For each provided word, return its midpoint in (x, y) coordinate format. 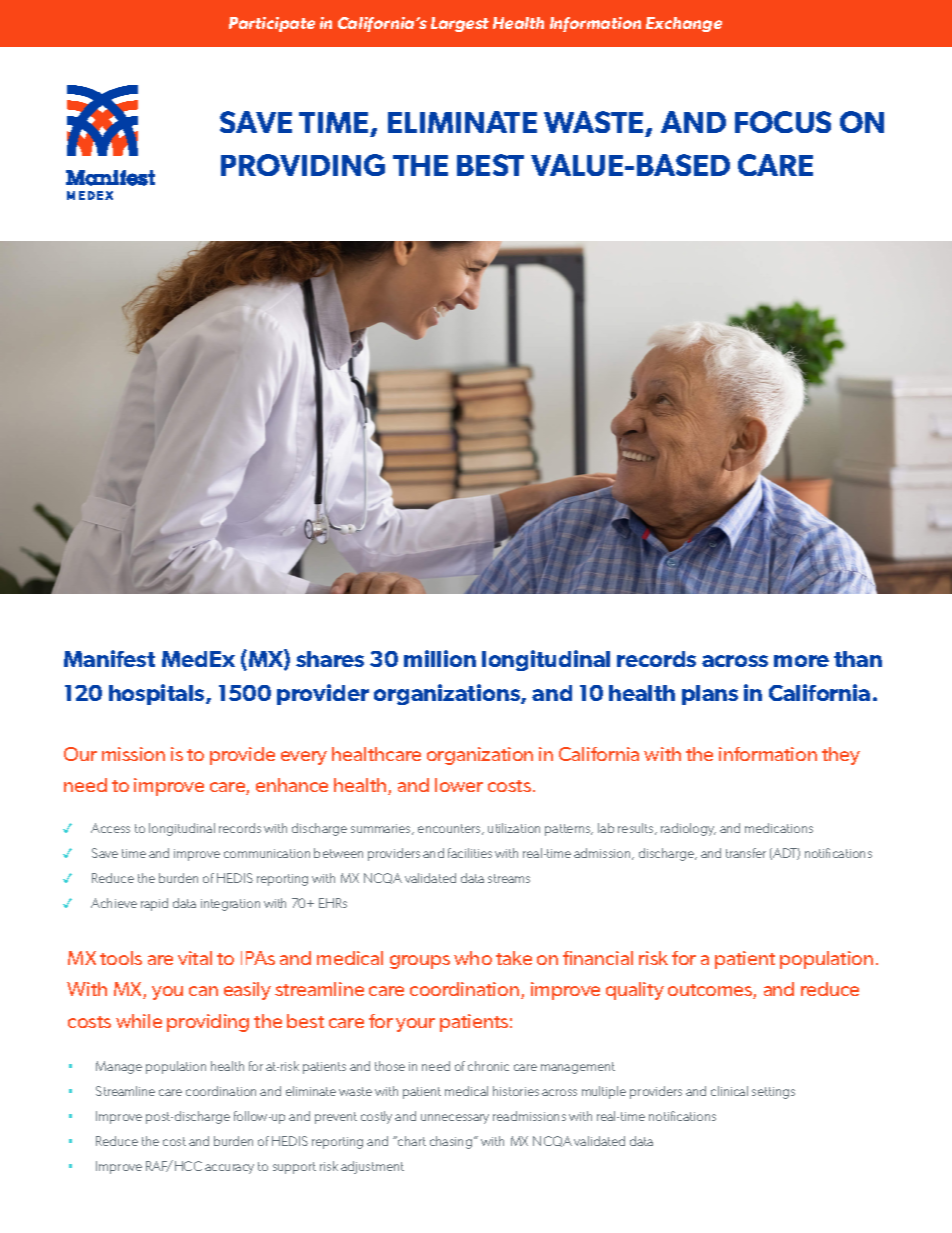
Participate (272, 24)
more (801, 661)
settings (773, 1093)
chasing (451, 1142)
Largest (460, 24)
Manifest (109, 658)
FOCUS (783, 122)
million (440, 658)
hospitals (158, 694)
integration (230, 905)
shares (330, 659)
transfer (746, 853)
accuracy (229, 1169)
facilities (470, 853)
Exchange (684, 24)
